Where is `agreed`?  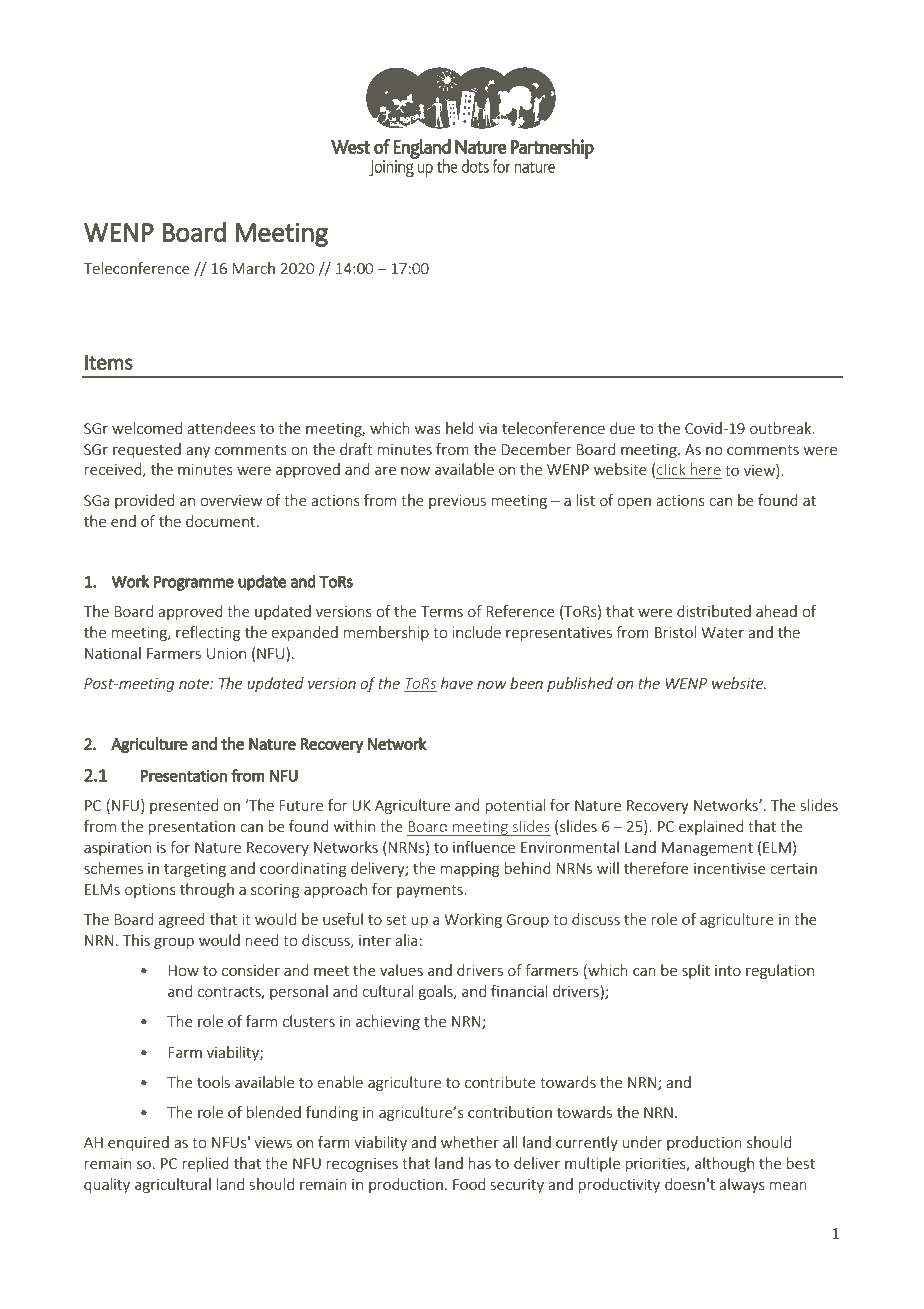
agreed is located at coordinates (181, 920).
